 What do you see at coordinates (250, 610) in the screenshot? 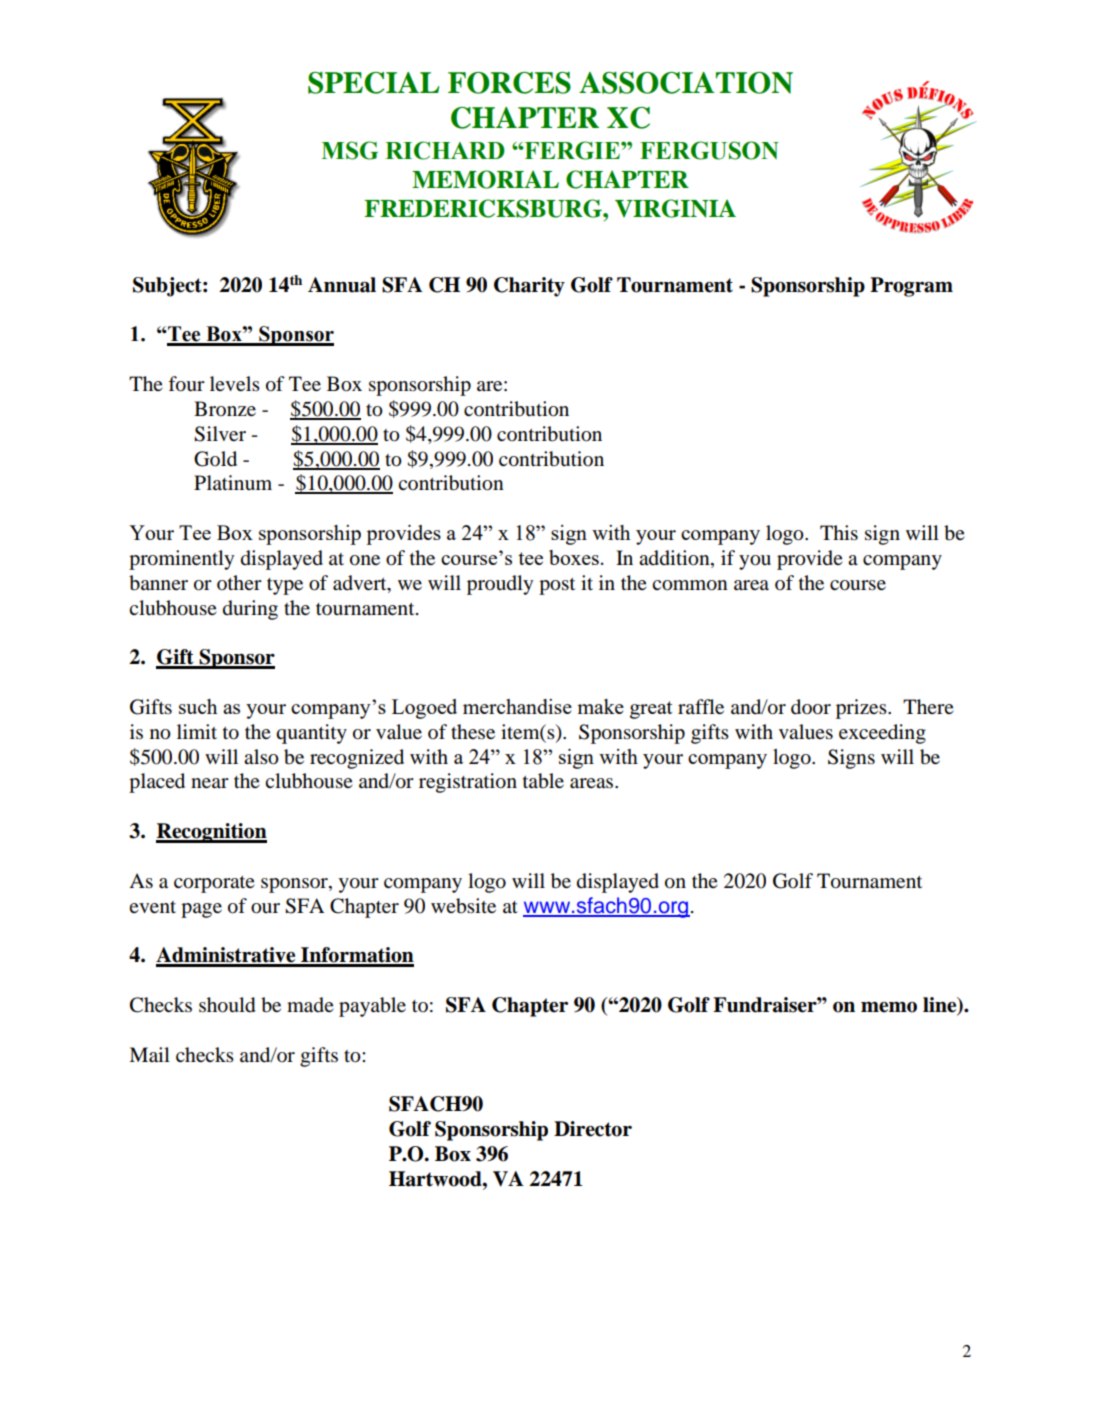
I see `during` at bounding box center [250, 610].
